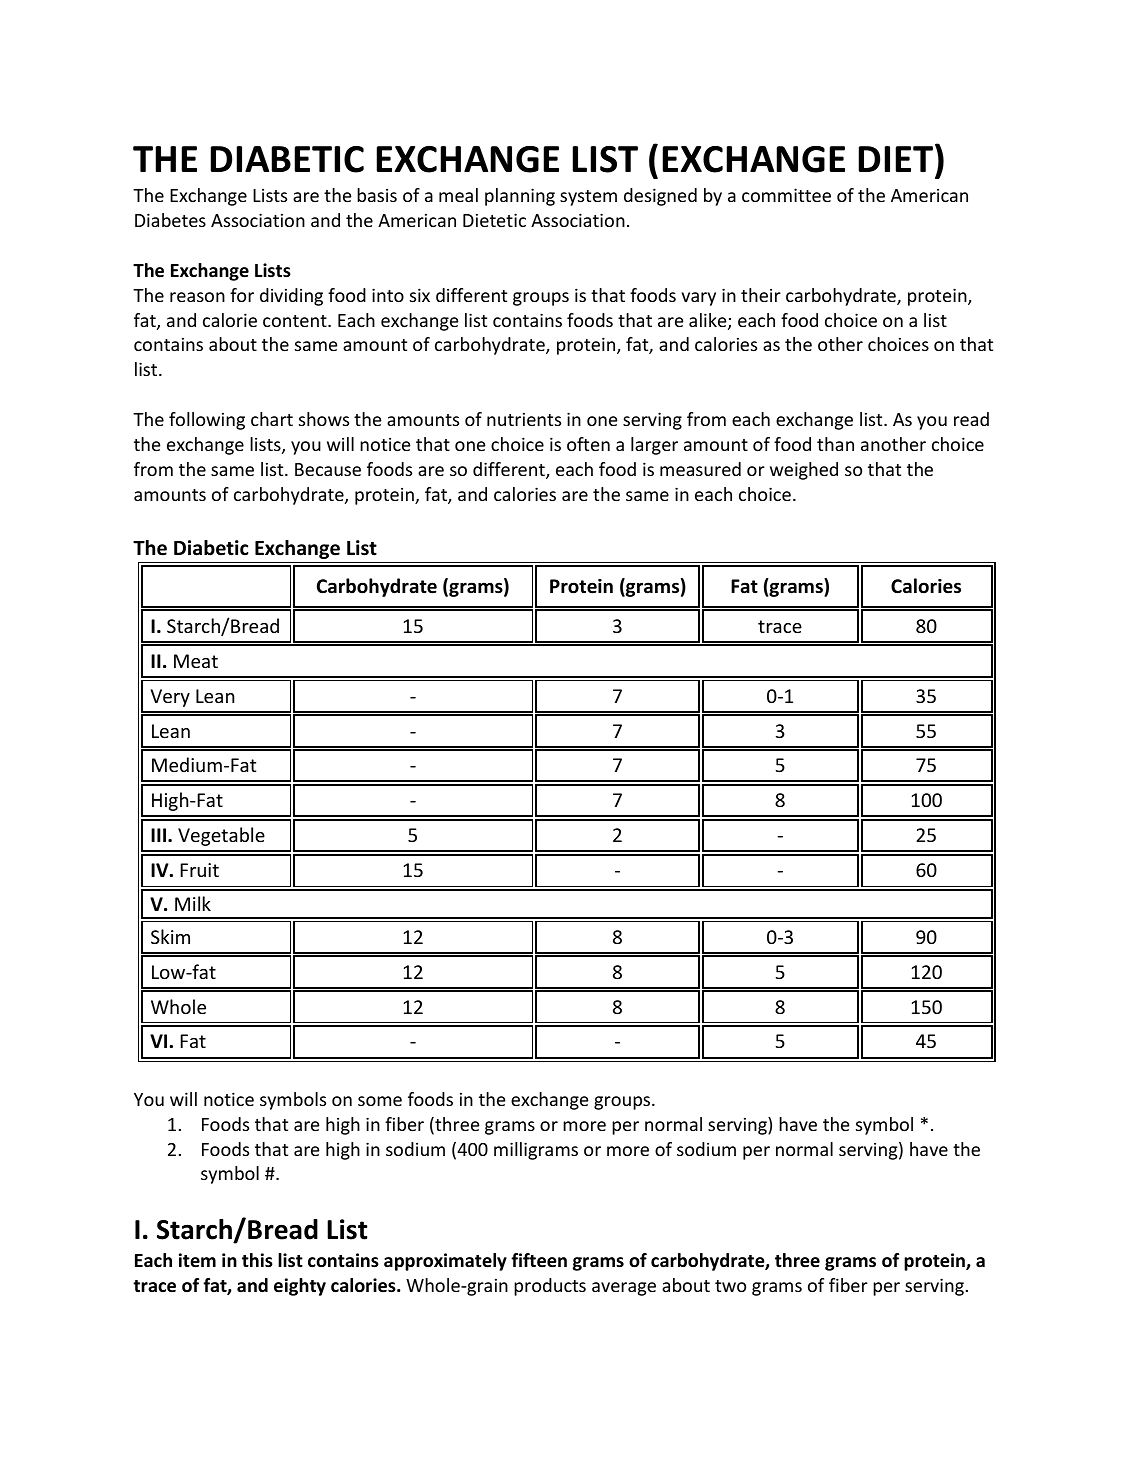 This document has width=1135, height=1469. What do you see at coordinates (539, 1260) in the document?
I see `fifteen` at bounding box center [539, 1260].
